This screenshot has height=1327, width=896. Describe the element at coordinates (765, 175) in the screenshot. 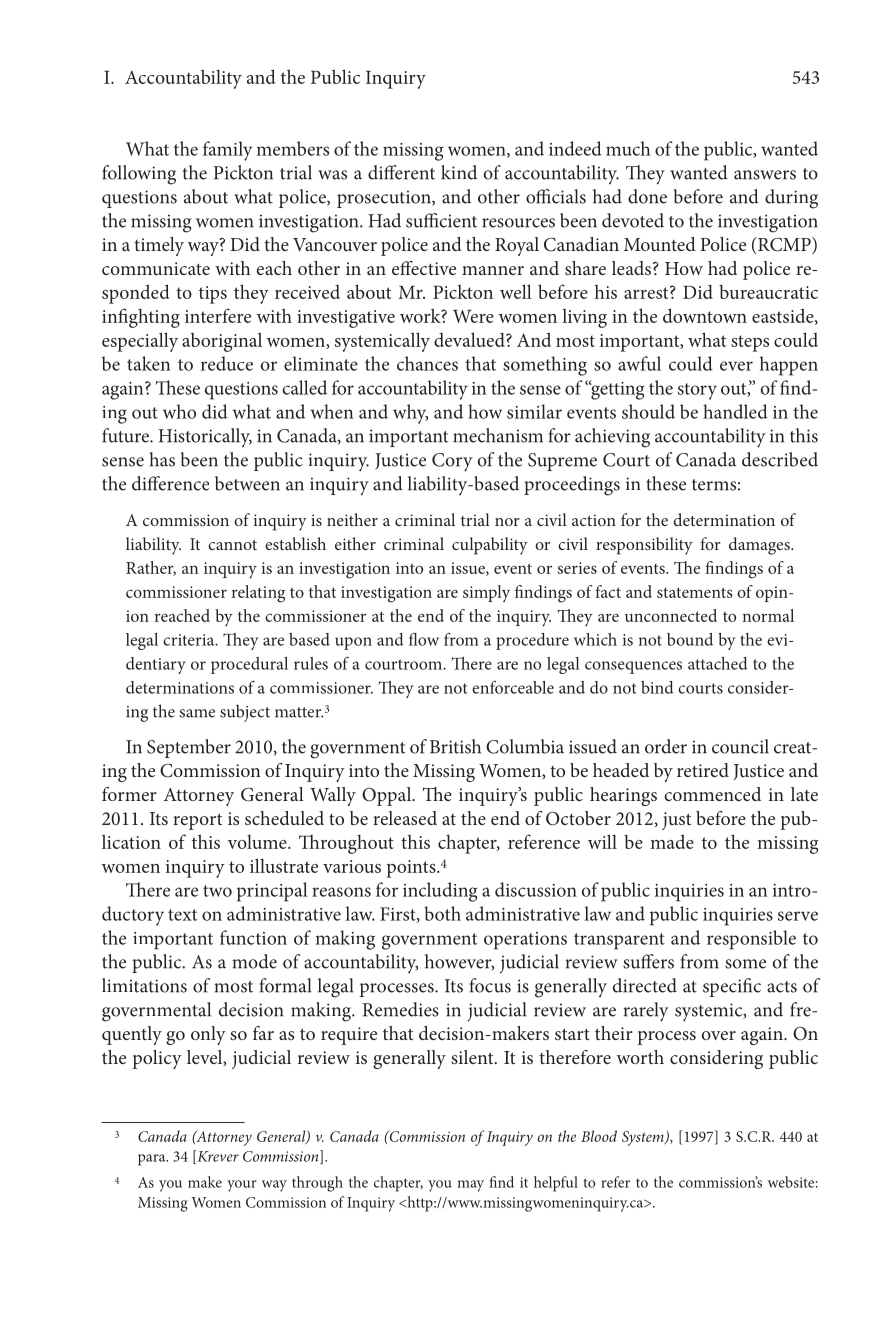

I see `answers` at that location.
